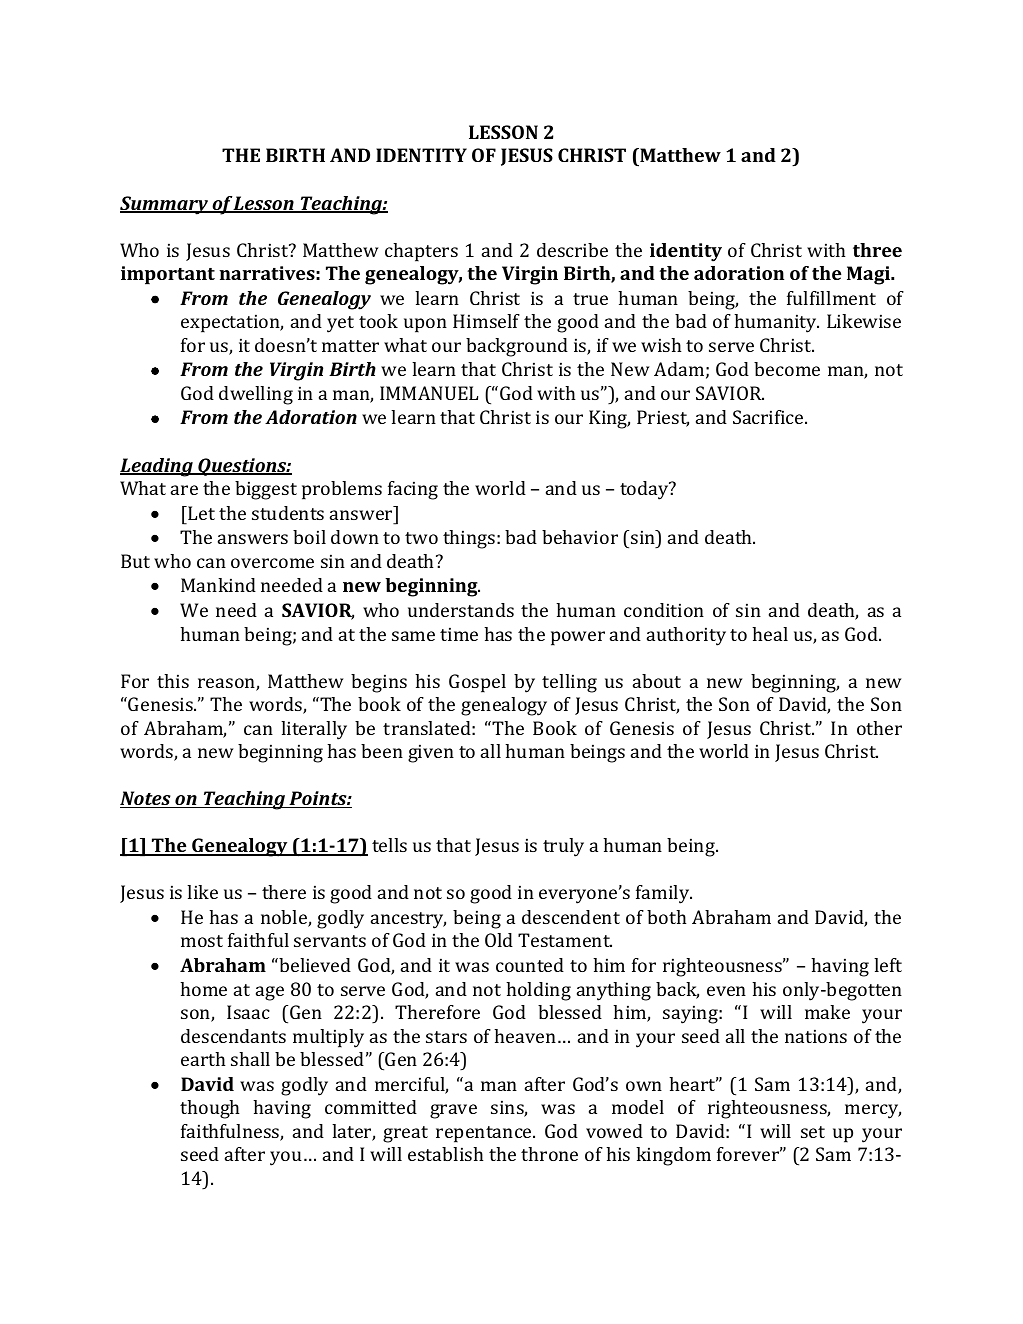 The width and height of the page is (1023, 1324). I want to click on though, so click(210, 1109).
